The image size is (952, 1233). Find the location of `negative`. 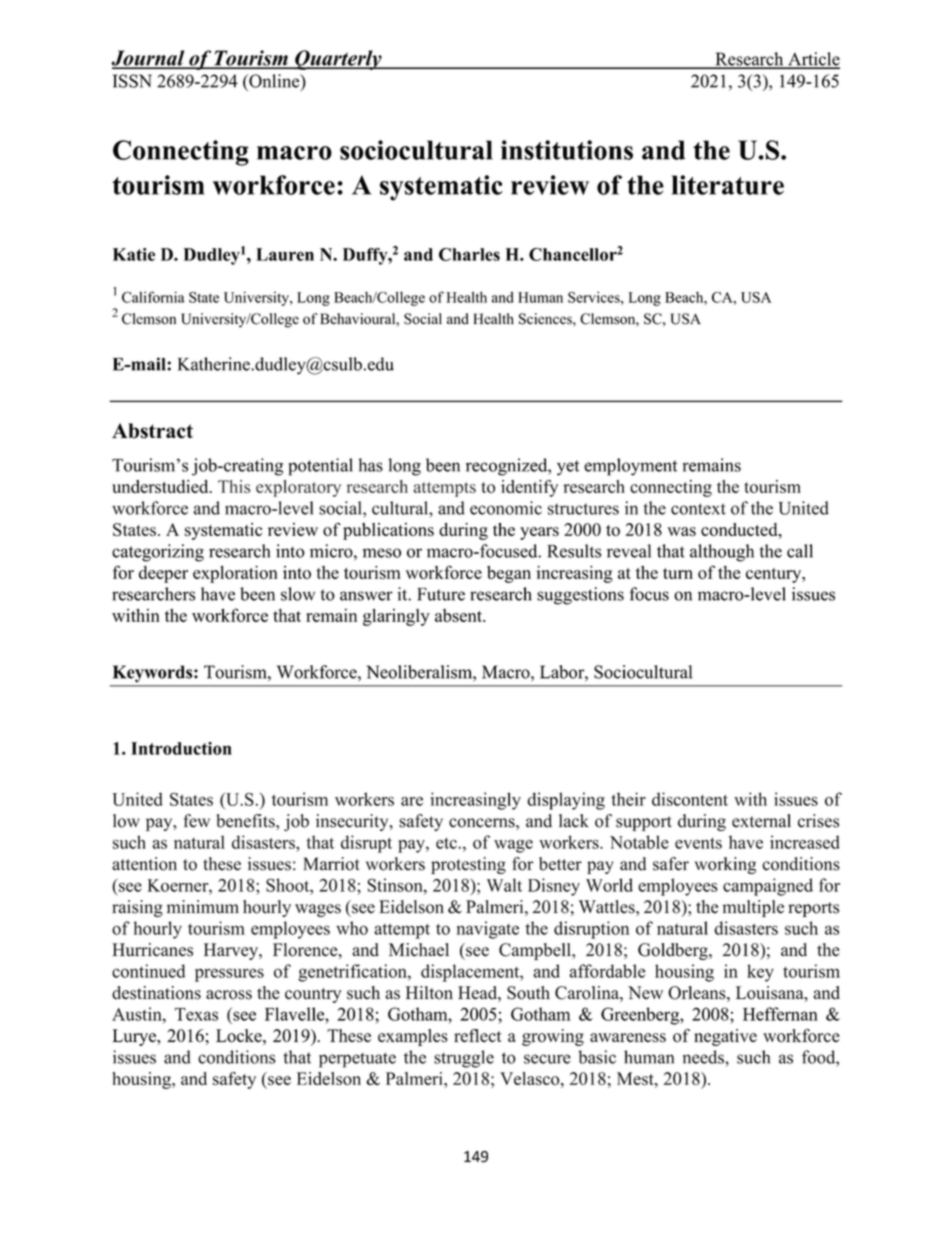

negative is located at coordinates (725, 1037).
